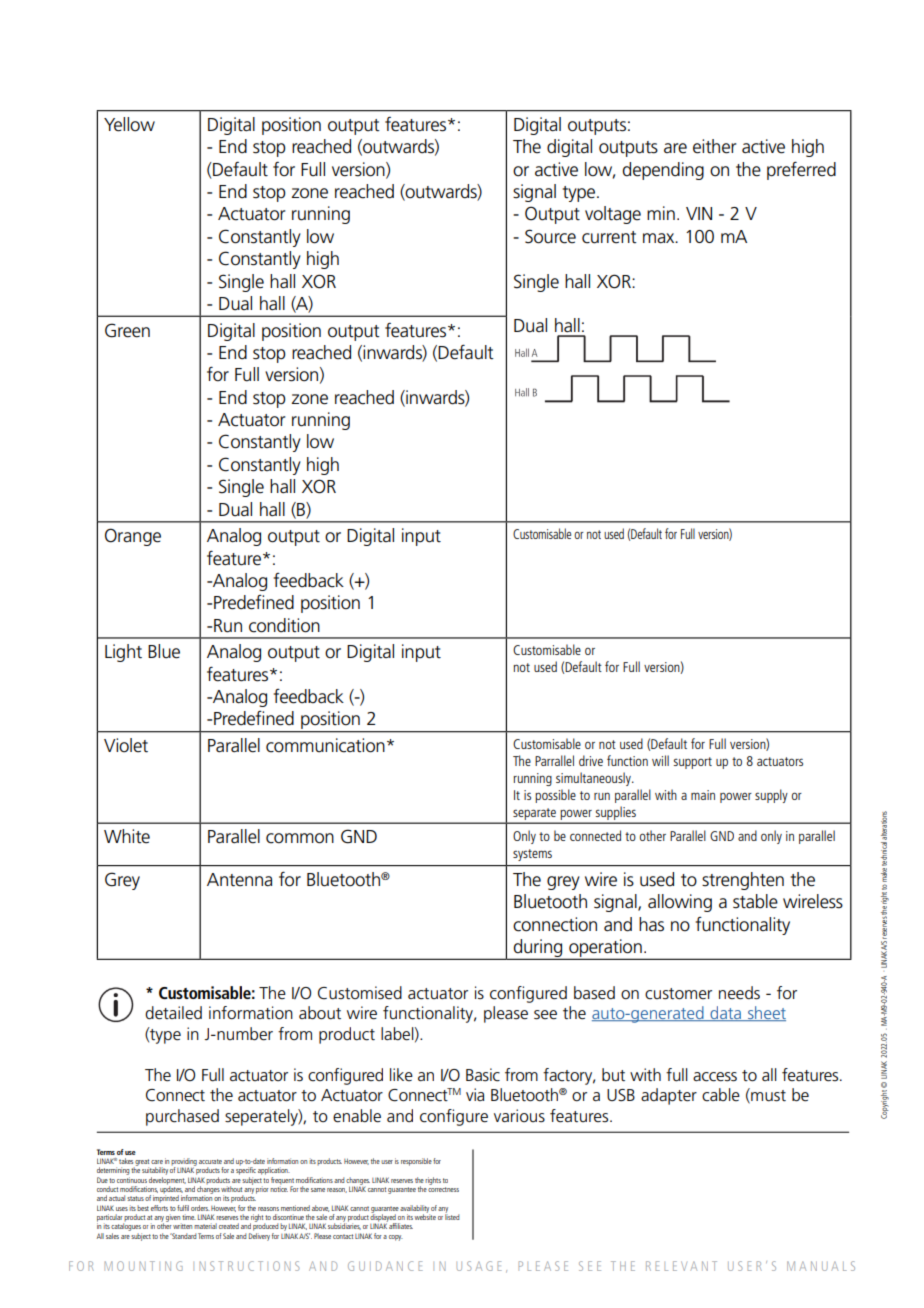 This document has height=1308, width=924. I want to click on stable, so click(755, 901).
